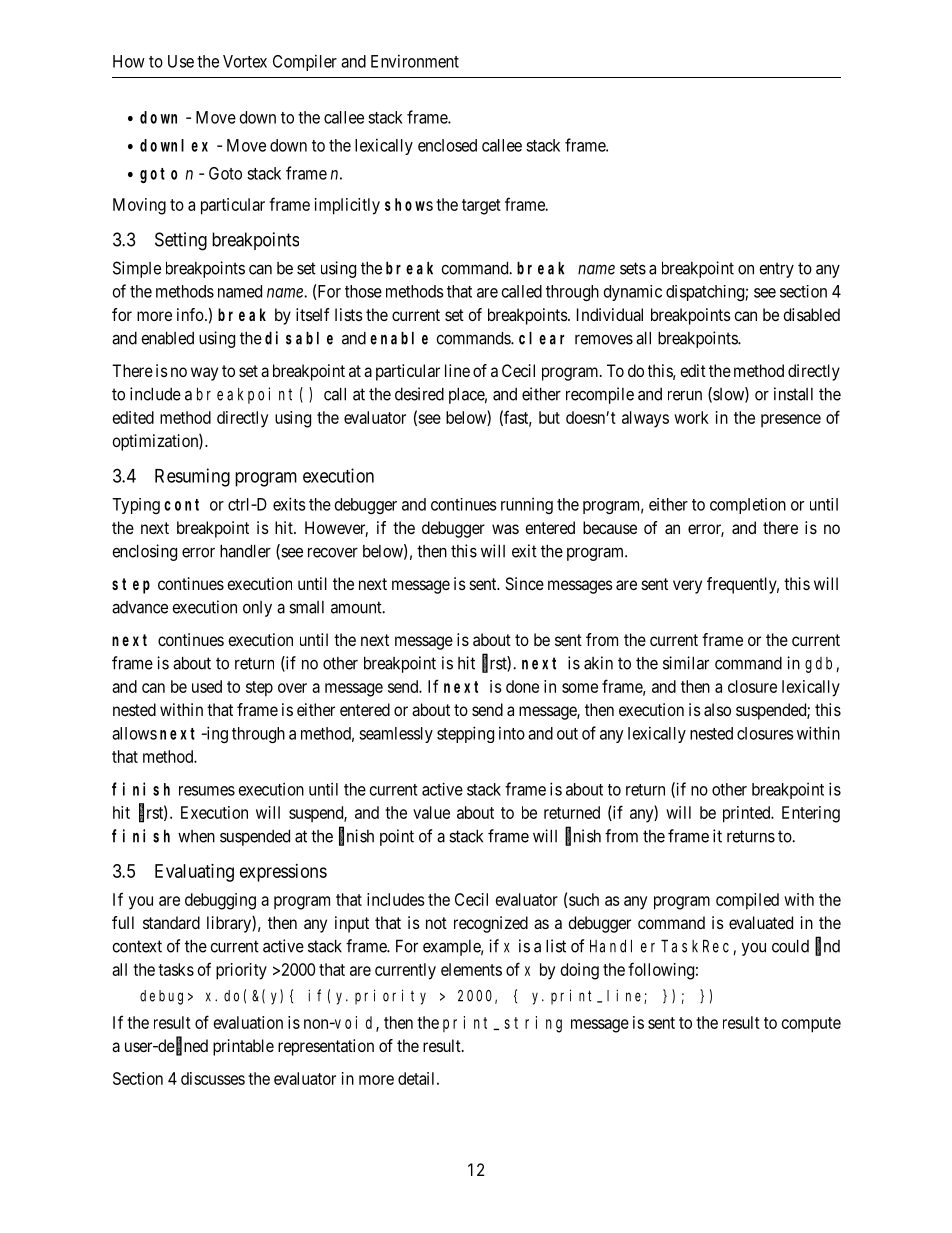 The height and width of the image is (1233, 952). Describe the element at coordinates (144, 552) in the image. I see `enclosing` at that location.
